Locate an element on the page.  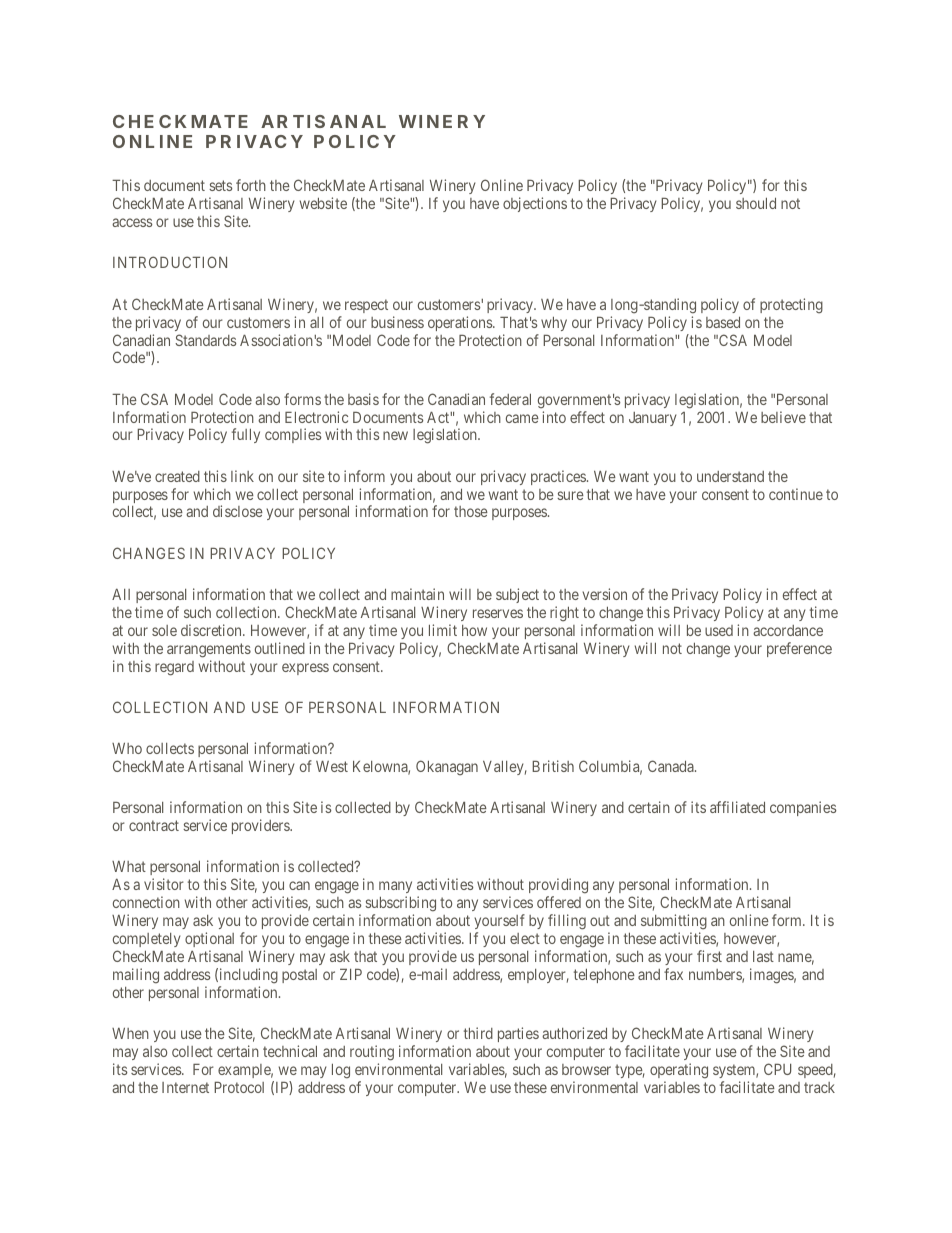
forth is located at coordinates (251, 185).
